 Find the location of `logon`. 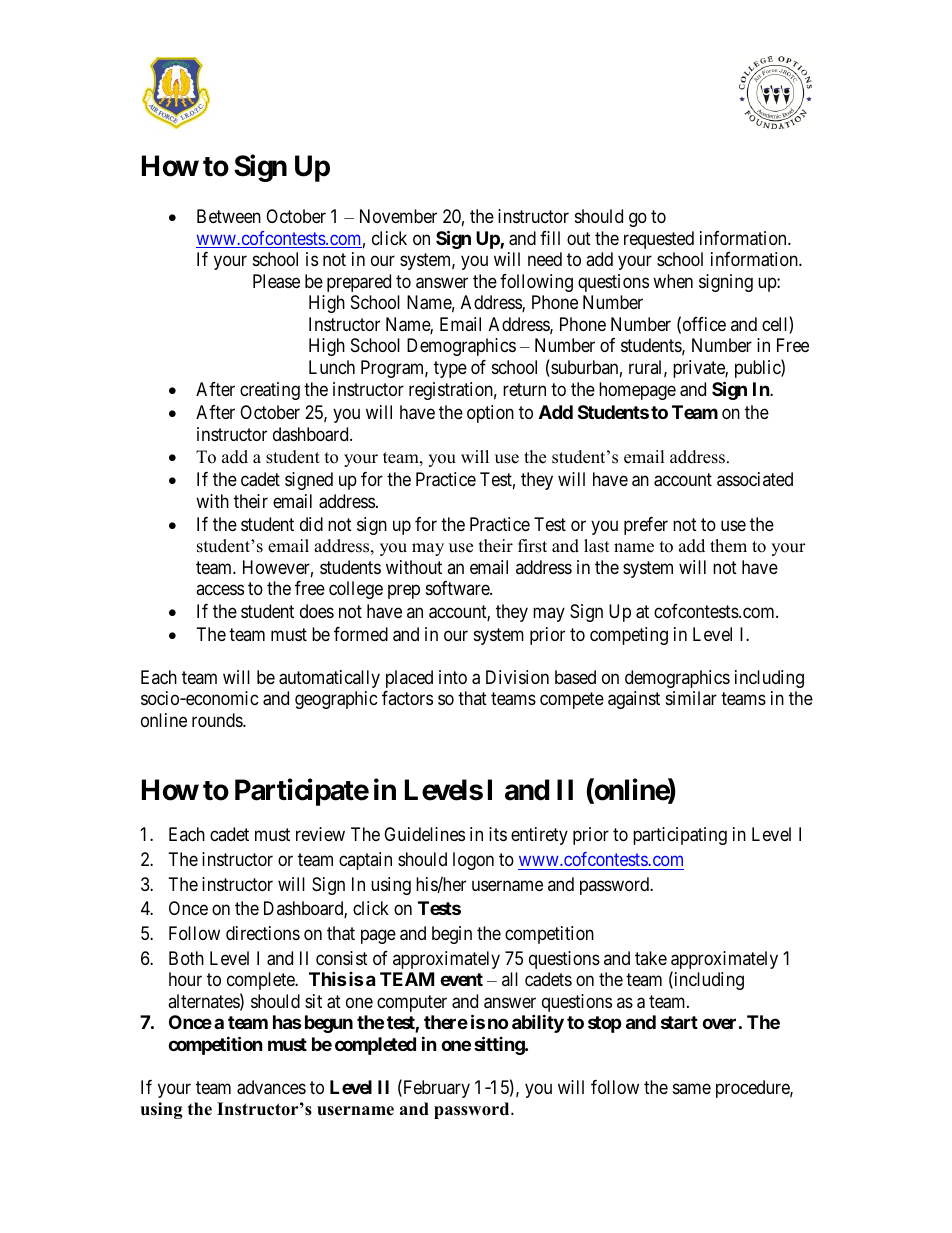

logon is located at coordinates (473, 861).
